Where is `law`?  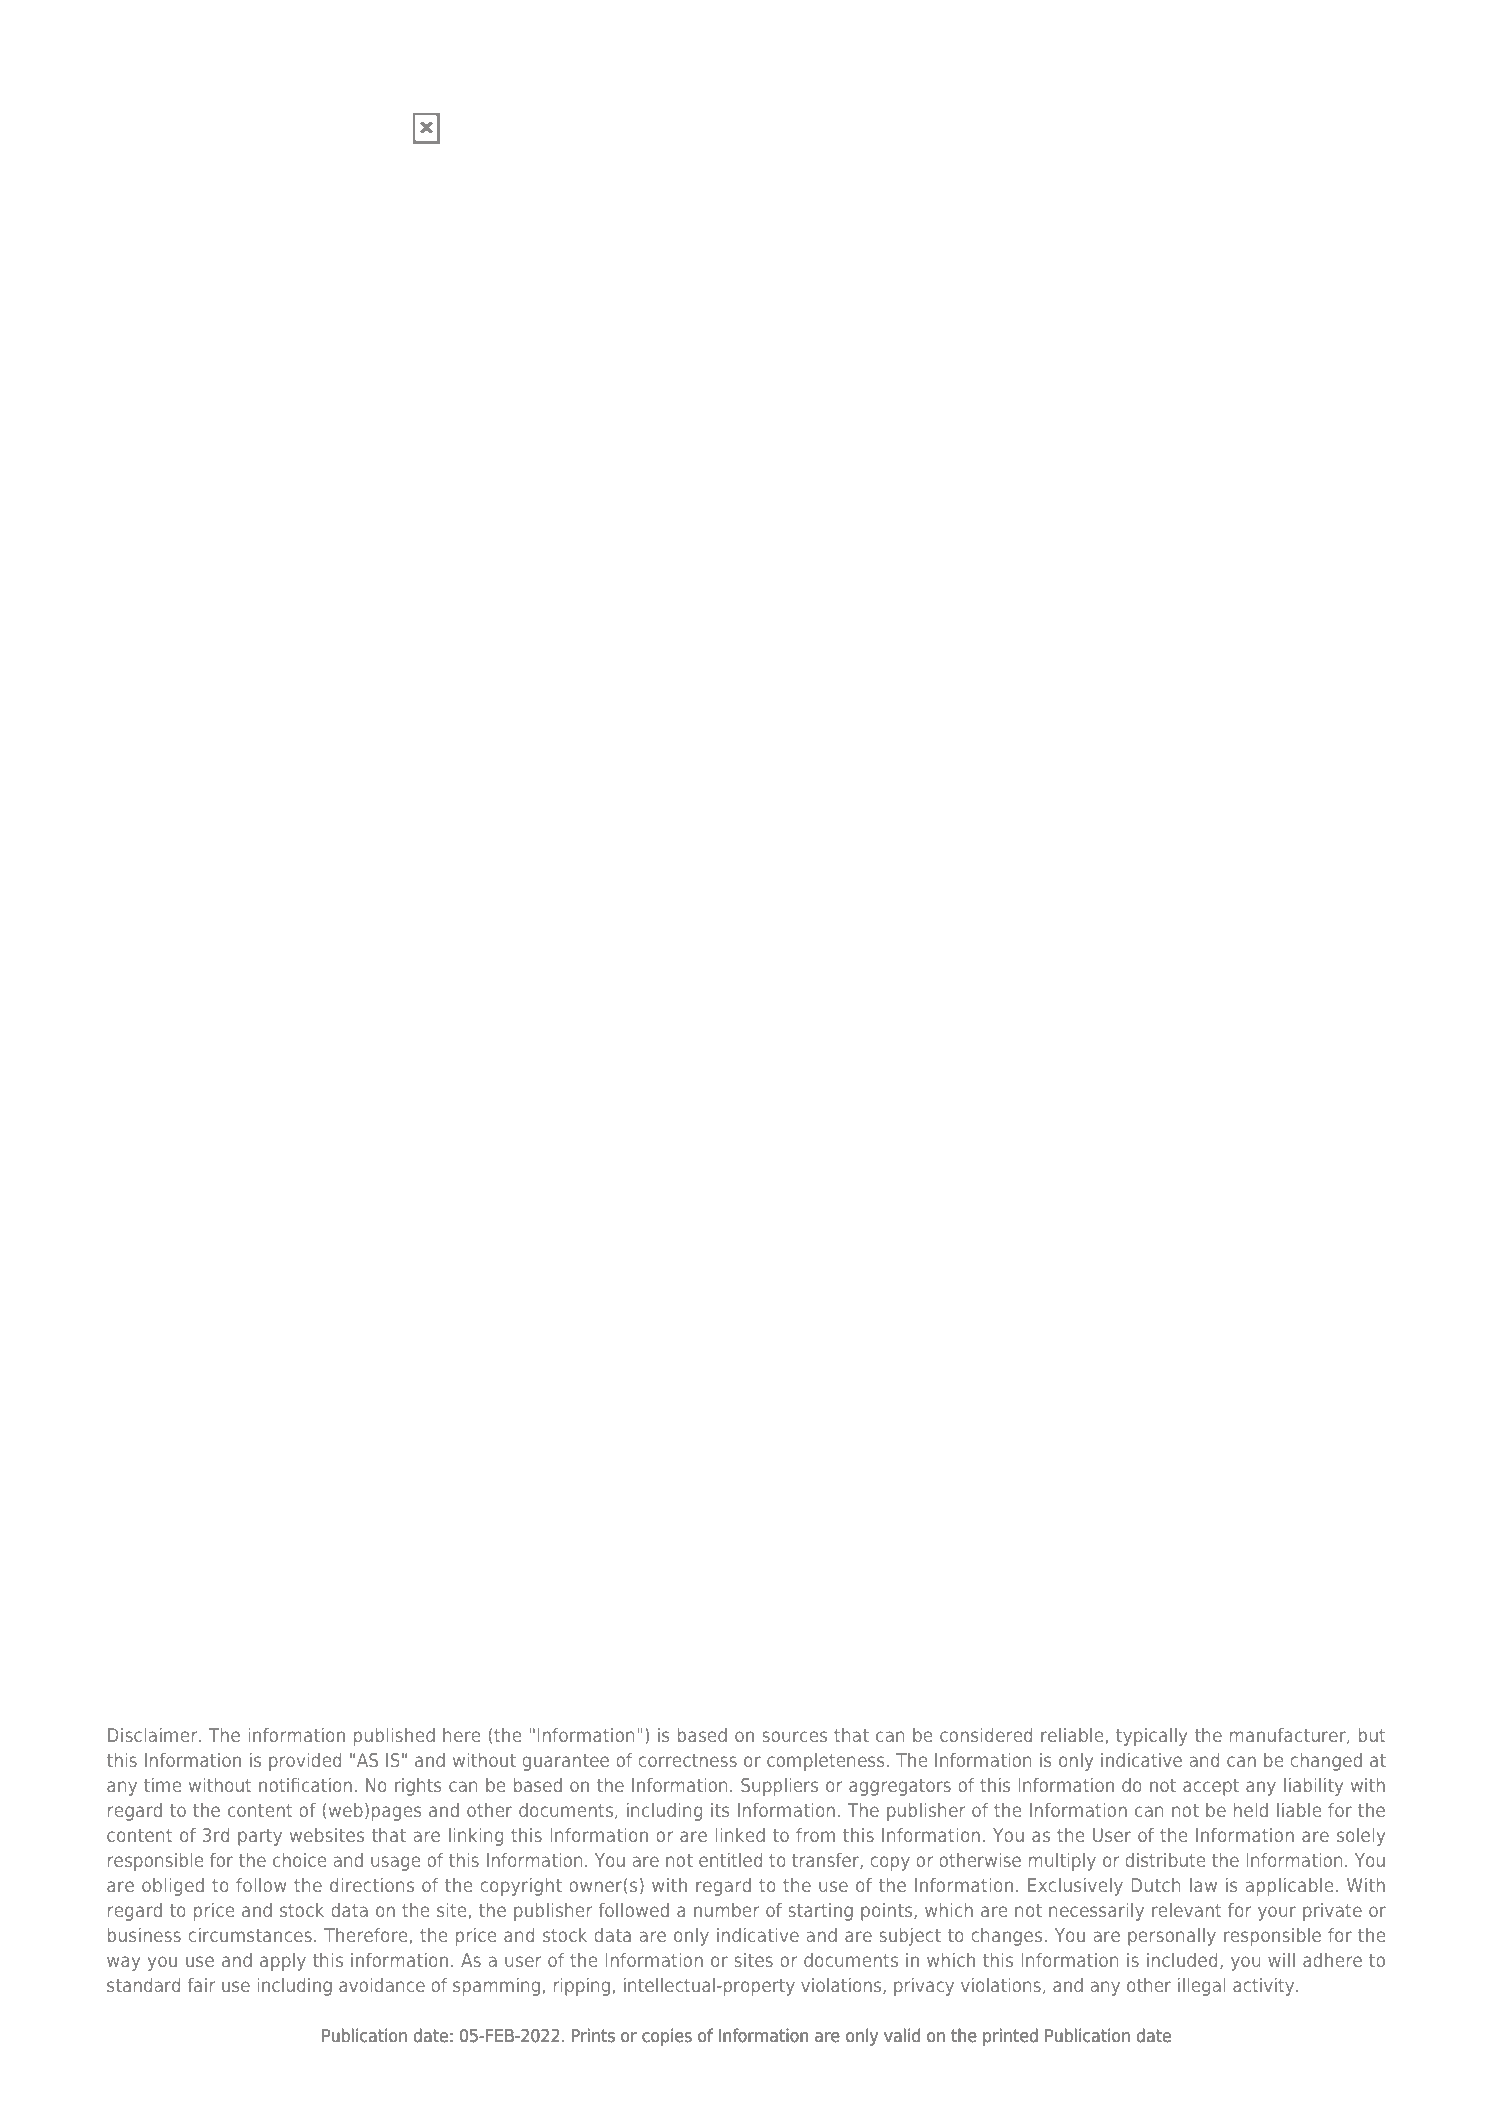 law is located at coordinates (1203, 1885).
